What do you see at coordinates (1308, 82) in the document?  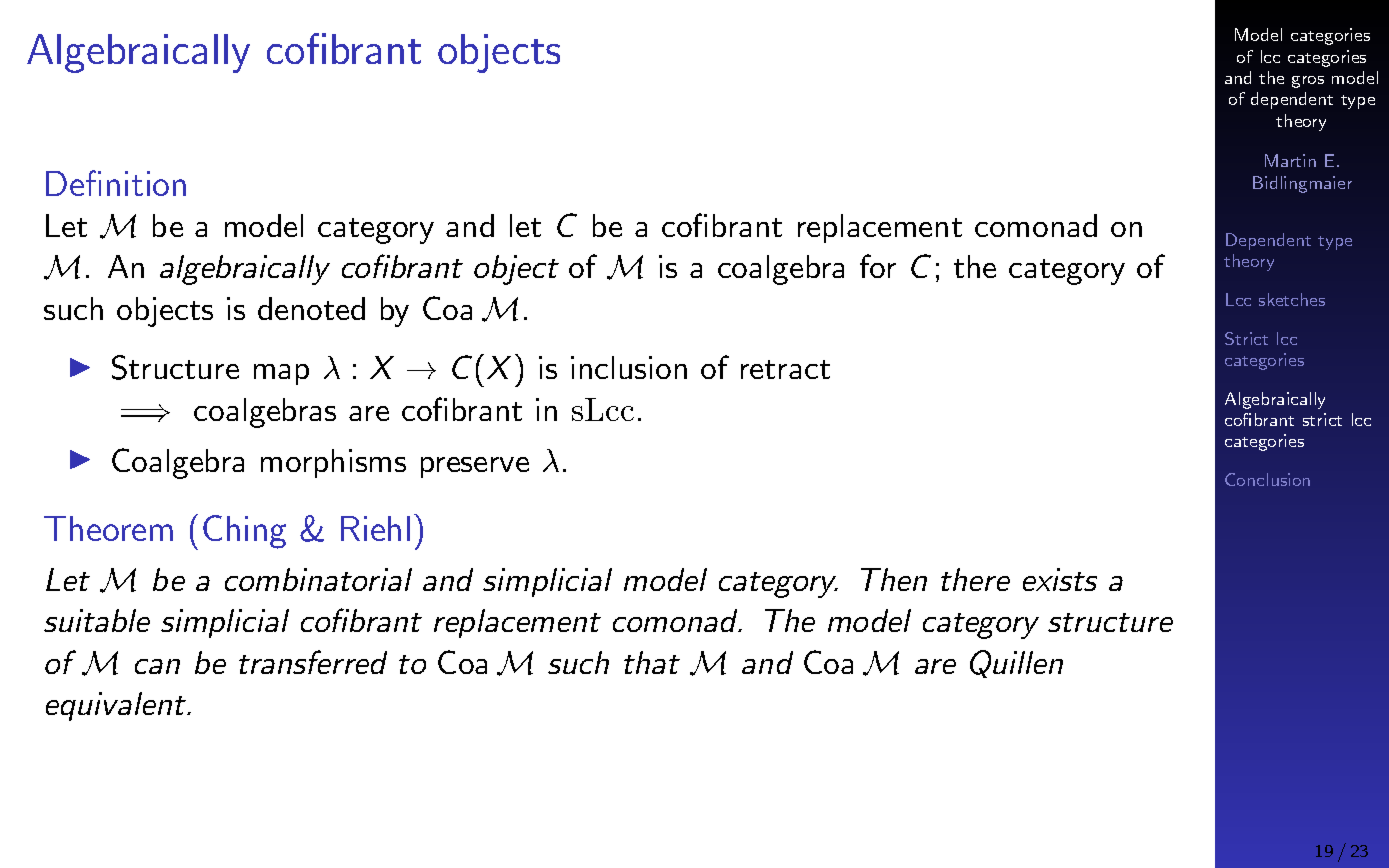 I see `gros` at bounding box center [1308, 82].
